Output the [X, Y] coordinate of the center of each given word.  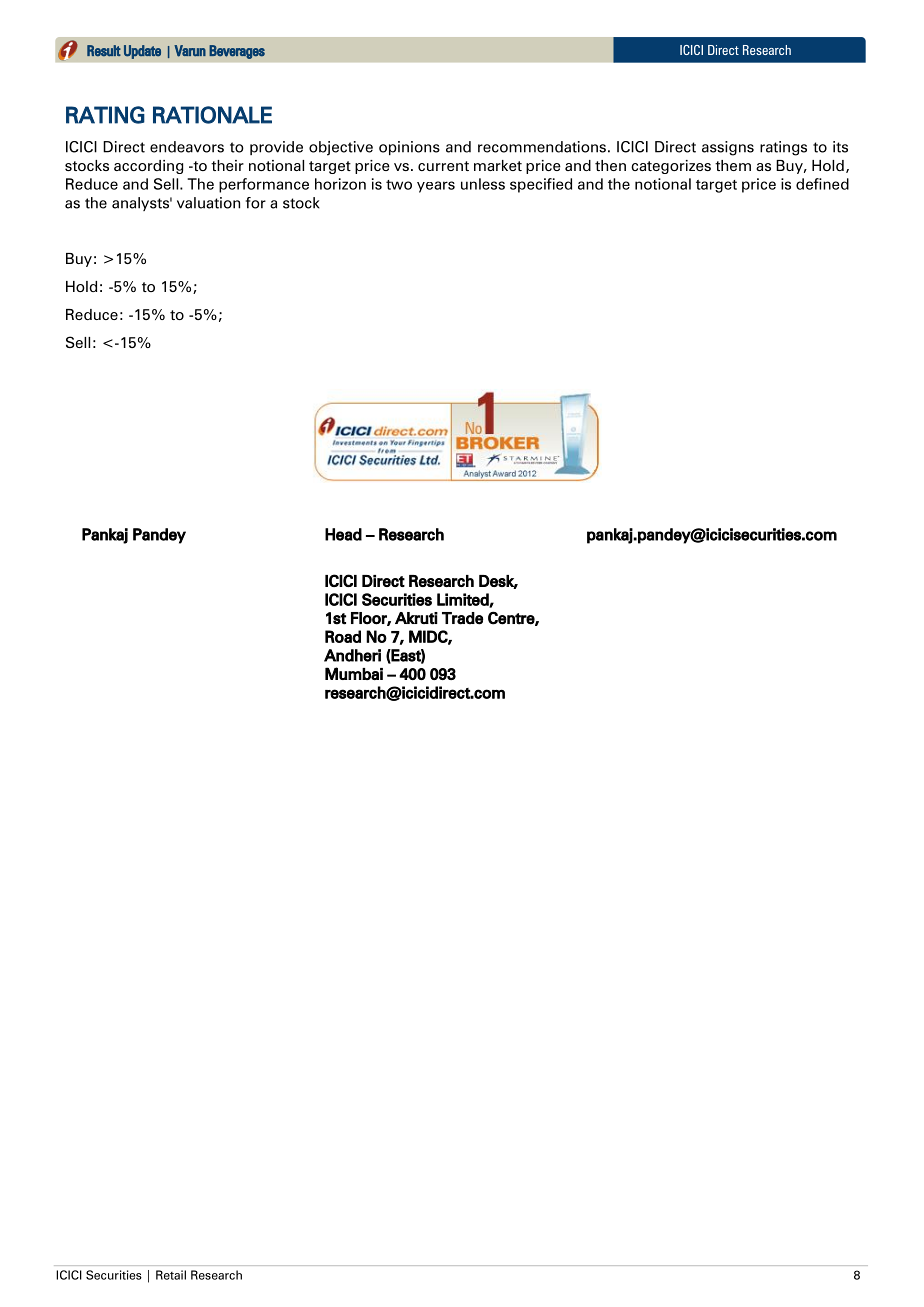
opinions [409, 148]
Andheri [352, 655]
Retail [171, 1275]
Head [343, 534]
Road [343, 636]
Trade [462, 618]
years [436, 187]
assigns [728, 148]
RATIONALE [212, 115]
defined [822, 184]
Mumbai [354, 673]
